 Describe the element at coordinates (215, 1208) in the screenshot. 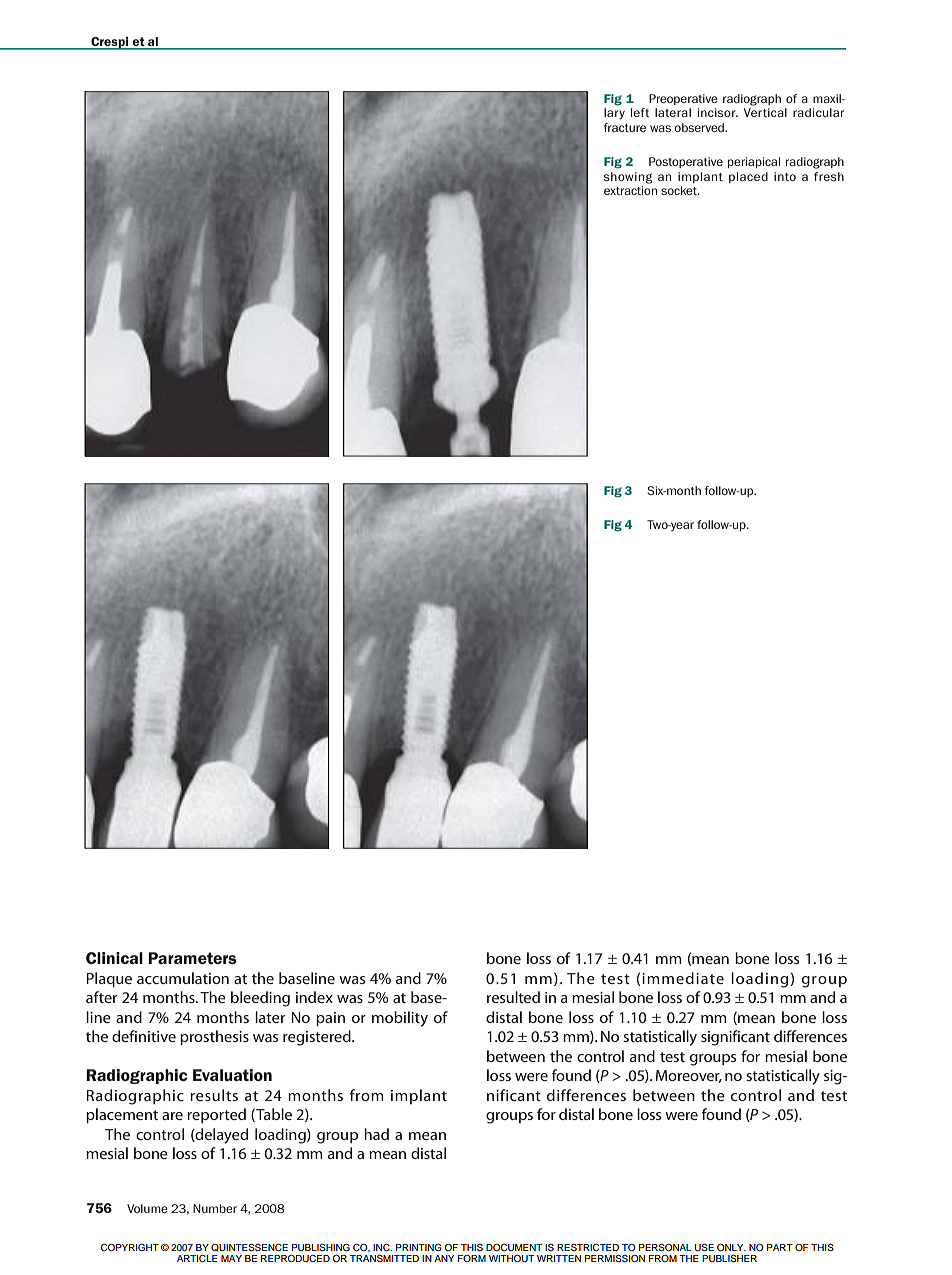

I see `Number` at that location.
